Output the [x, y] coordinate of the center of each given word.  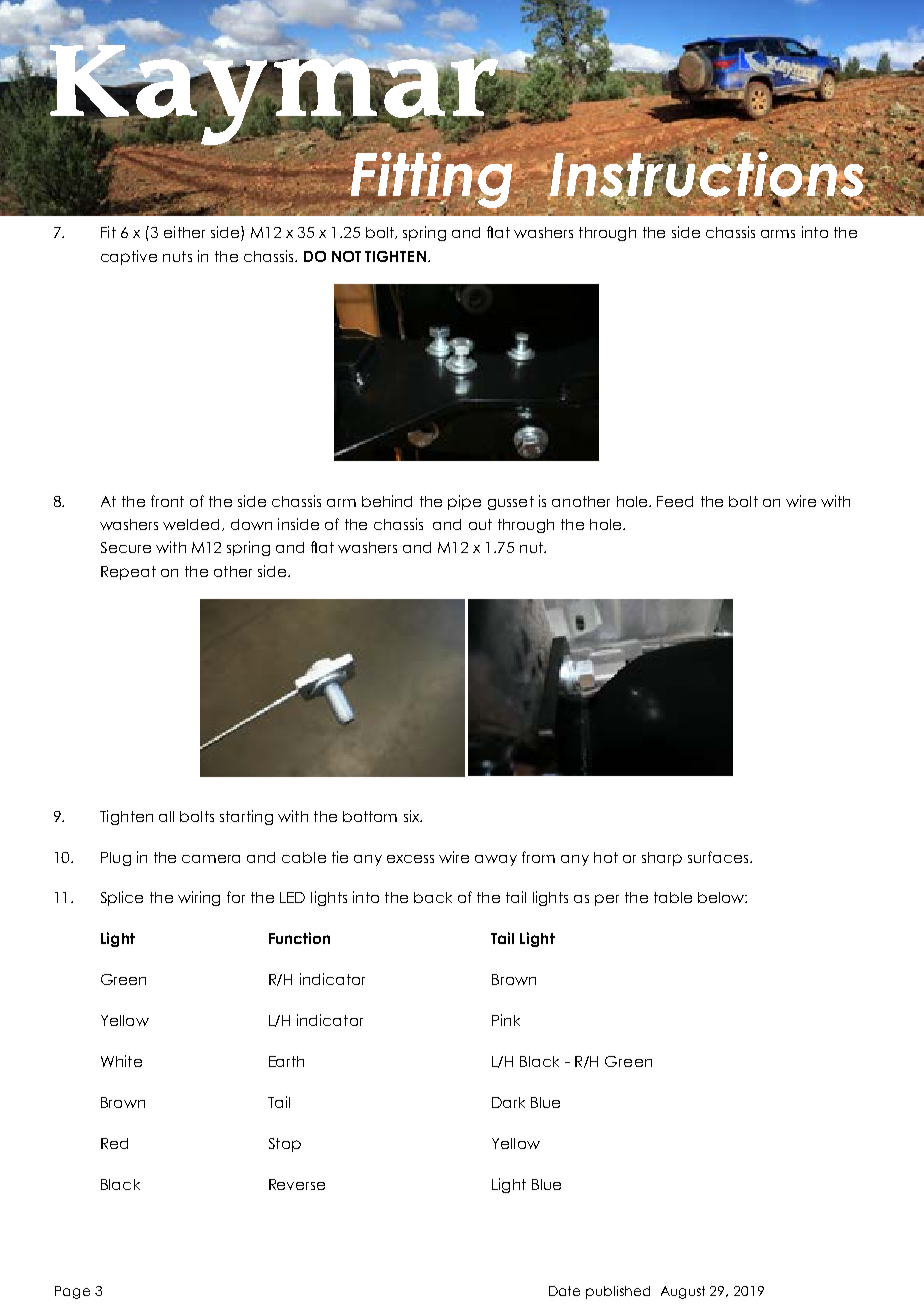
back [433, 897]
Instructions [707, 174]
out [480, 524]
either [184, 232]
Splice [122, 898]
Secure [126, 547]
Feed [675, 501]
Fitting [431, 180]
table [673, 897]
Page [72, 1292]
